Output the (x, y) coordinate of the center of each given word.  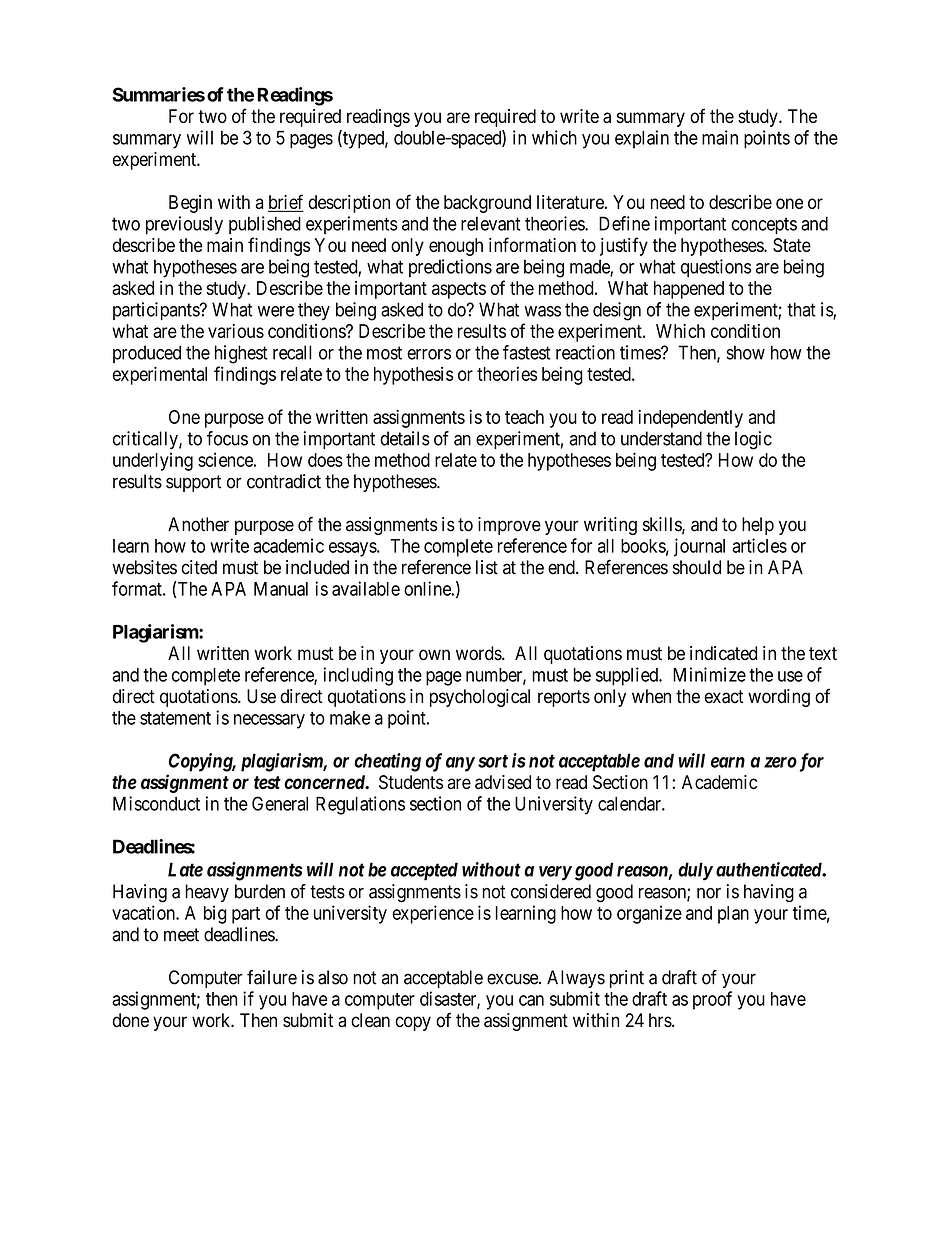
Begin (190, 204)
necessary (269, 721)
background (487, 204)
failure (272, 977)
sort (493, 761)
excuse (513, 979)
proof (712, 1000)
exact (724, 697)
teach (524, 417)
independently (690, 418)
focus (227, 438)
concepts (764, 226)
